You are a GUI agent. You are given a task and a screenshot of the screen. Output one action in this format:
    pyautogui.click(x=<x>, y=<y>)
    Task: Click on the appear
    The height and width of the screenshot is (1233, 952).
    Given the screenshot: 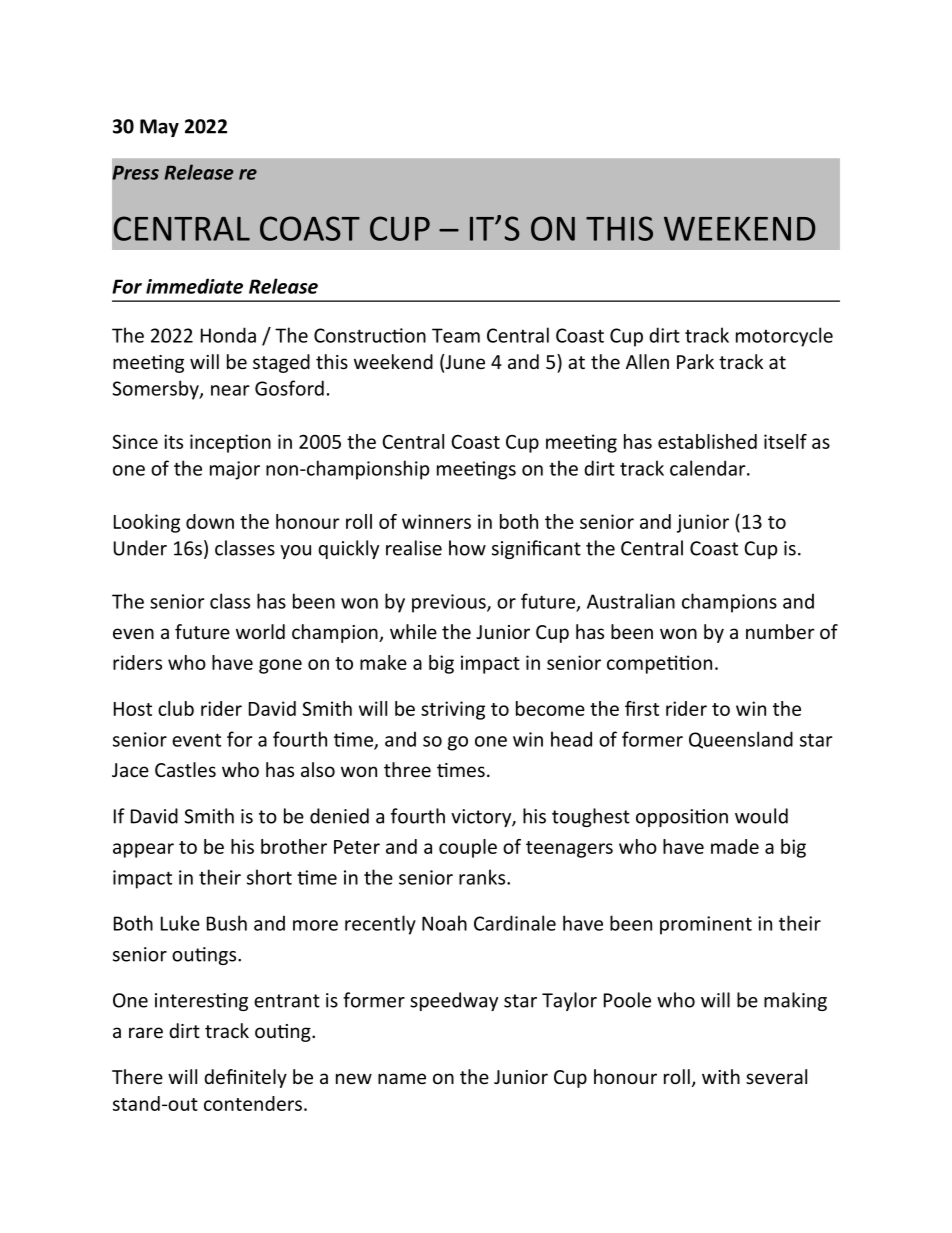 What is the action you would take?
    pyautogui.click(x=143, y=850)
